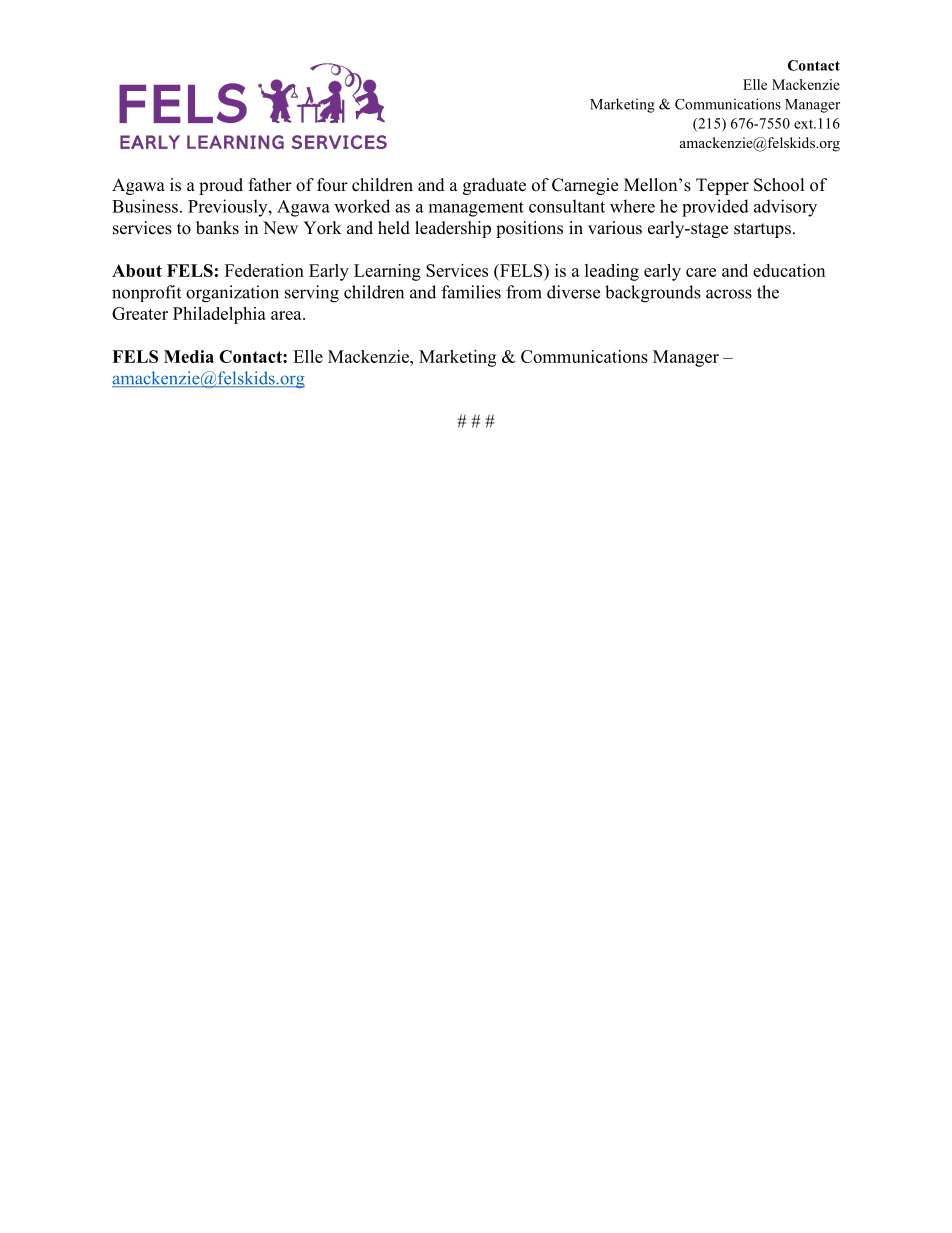 This image has width=952, height=1233. I want to click on leadership, so click(453, 229).
